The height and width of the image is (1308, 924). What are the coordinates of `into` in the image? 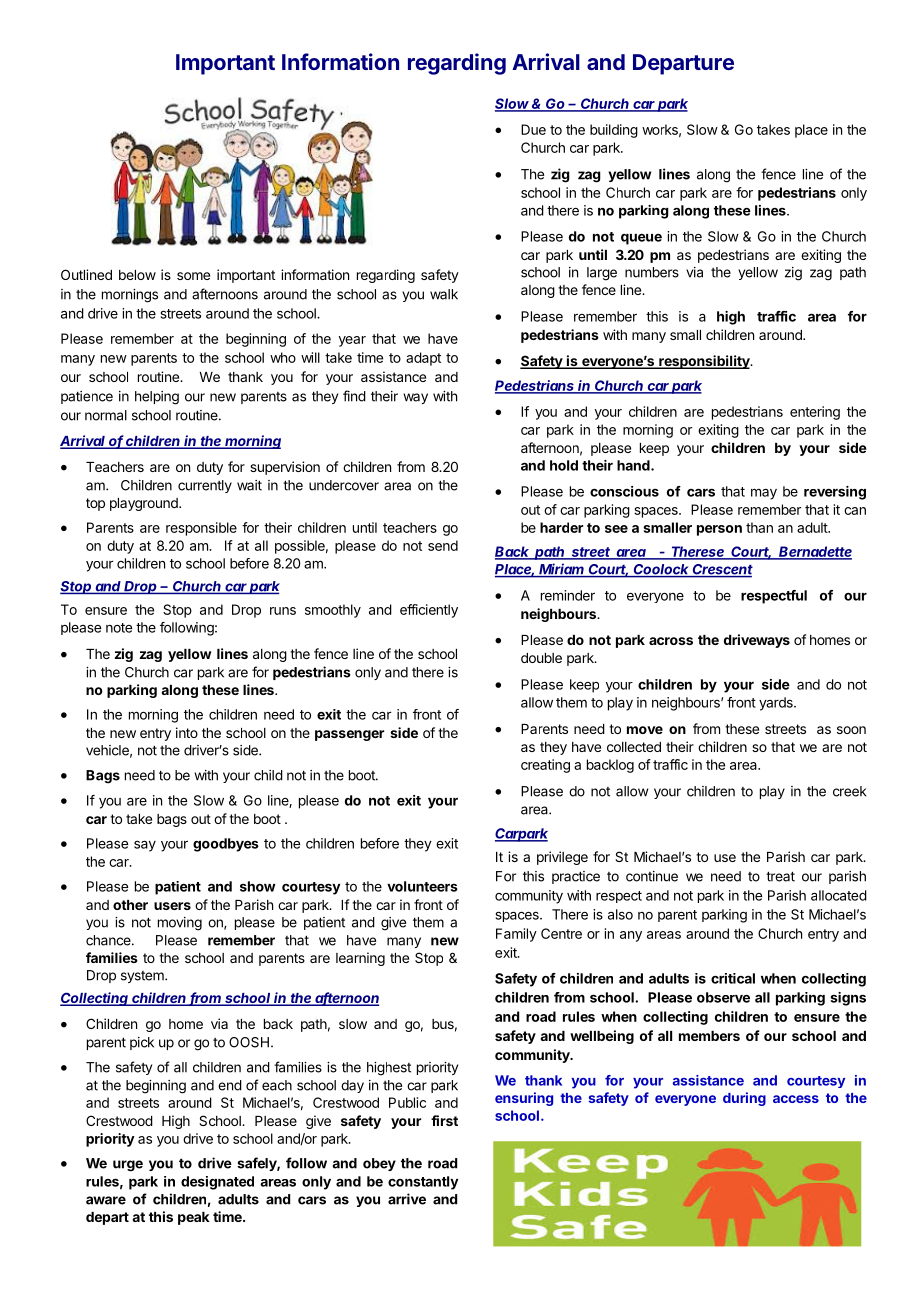 It's located at (187, 732).
